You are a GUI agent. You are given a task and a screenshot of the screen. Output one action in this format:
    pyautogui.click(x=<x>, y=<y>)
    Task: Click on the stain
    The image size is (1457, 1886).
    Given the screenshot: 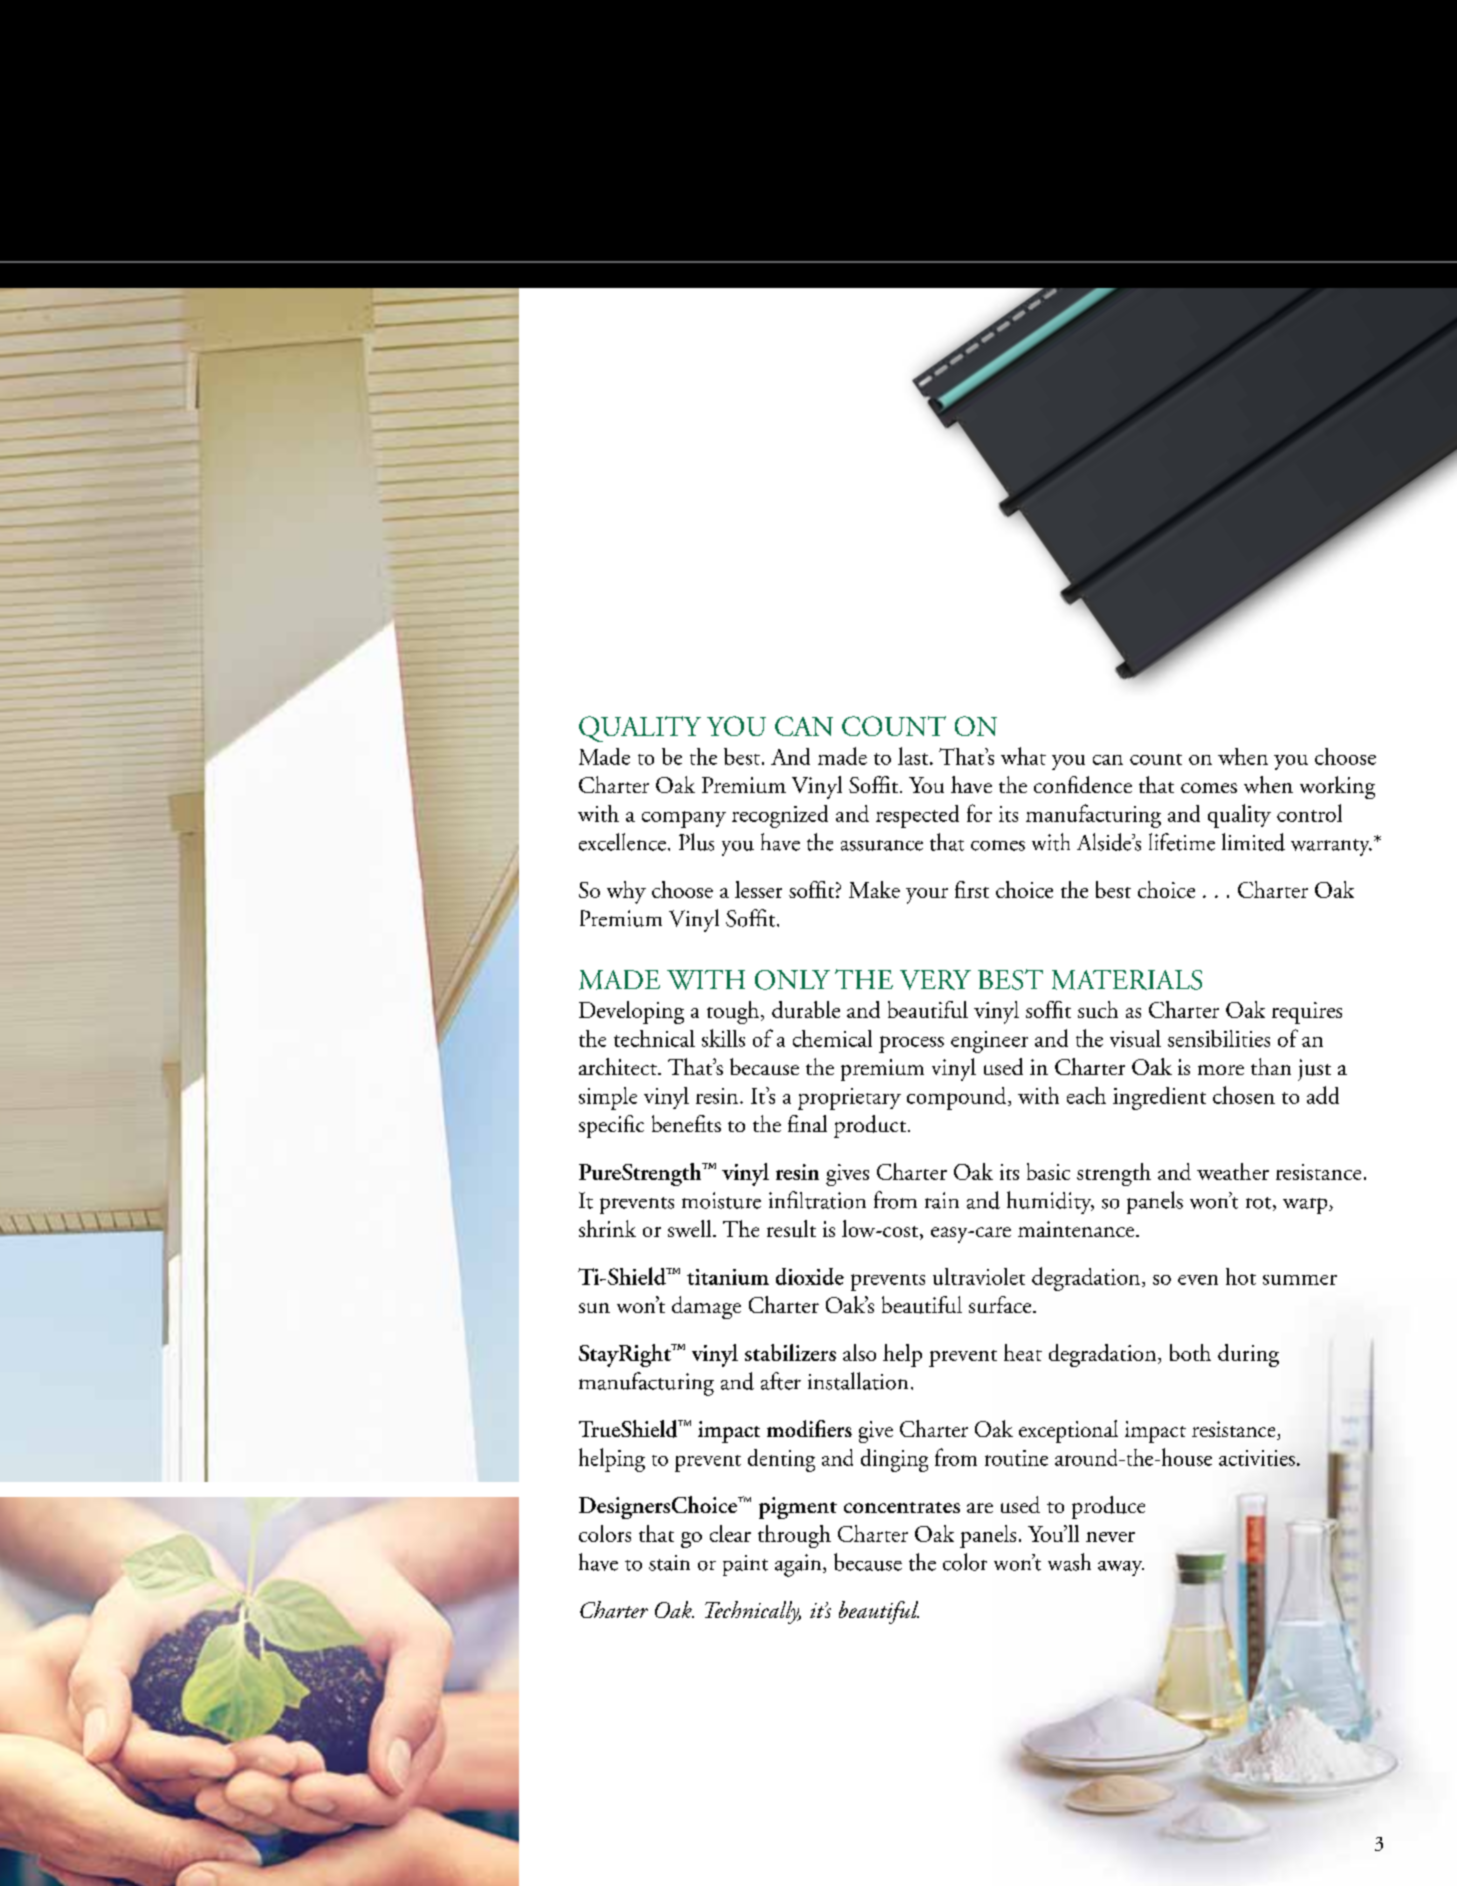 What is the action you would take?
    pyautogui.click(x=669, y=1563)
